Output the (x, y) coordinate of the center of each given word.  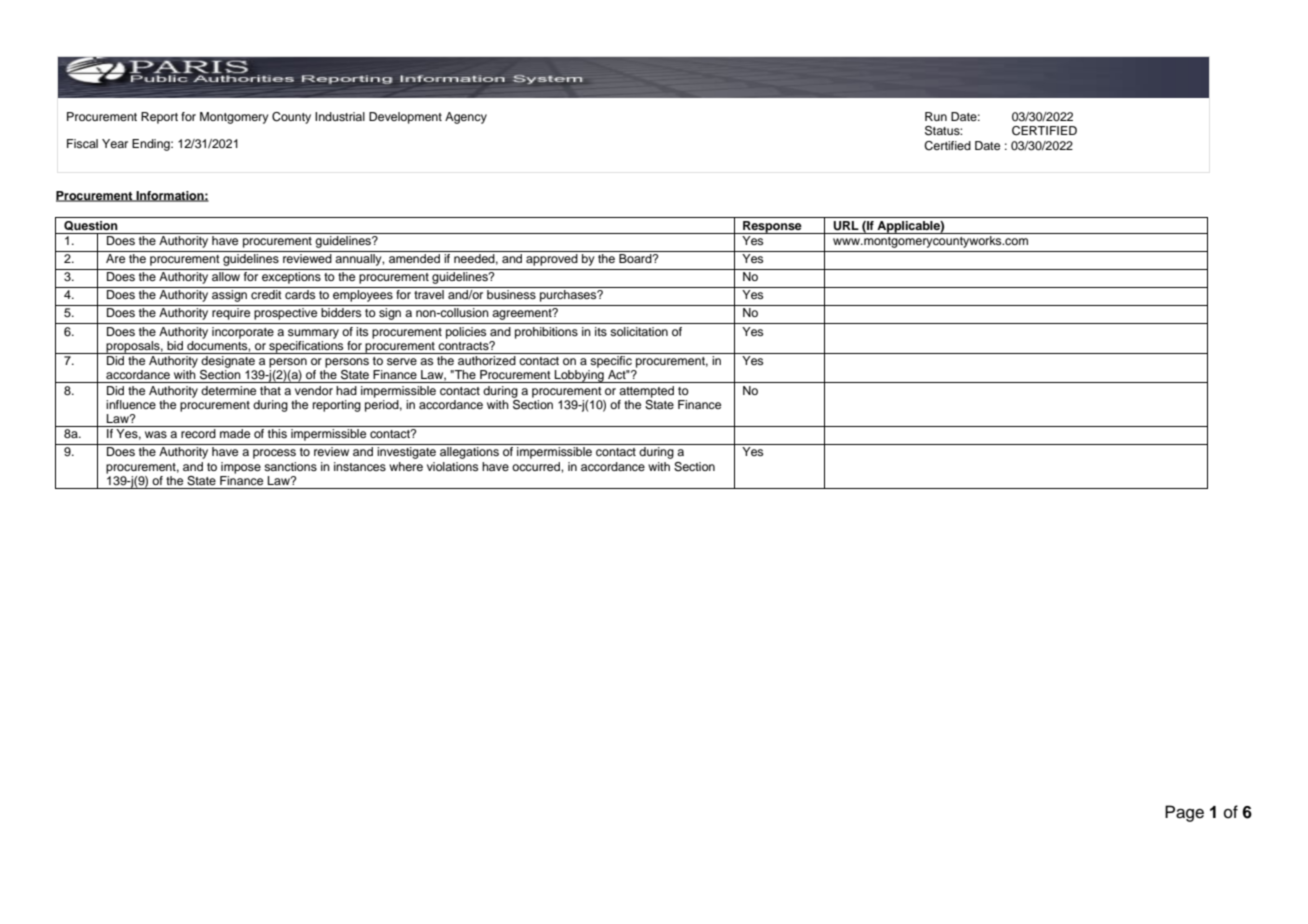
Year (115, 143)
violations (452, 466)
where (406, 466)
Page (1184, 813)
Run (936, 116)
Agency (466, 118)
